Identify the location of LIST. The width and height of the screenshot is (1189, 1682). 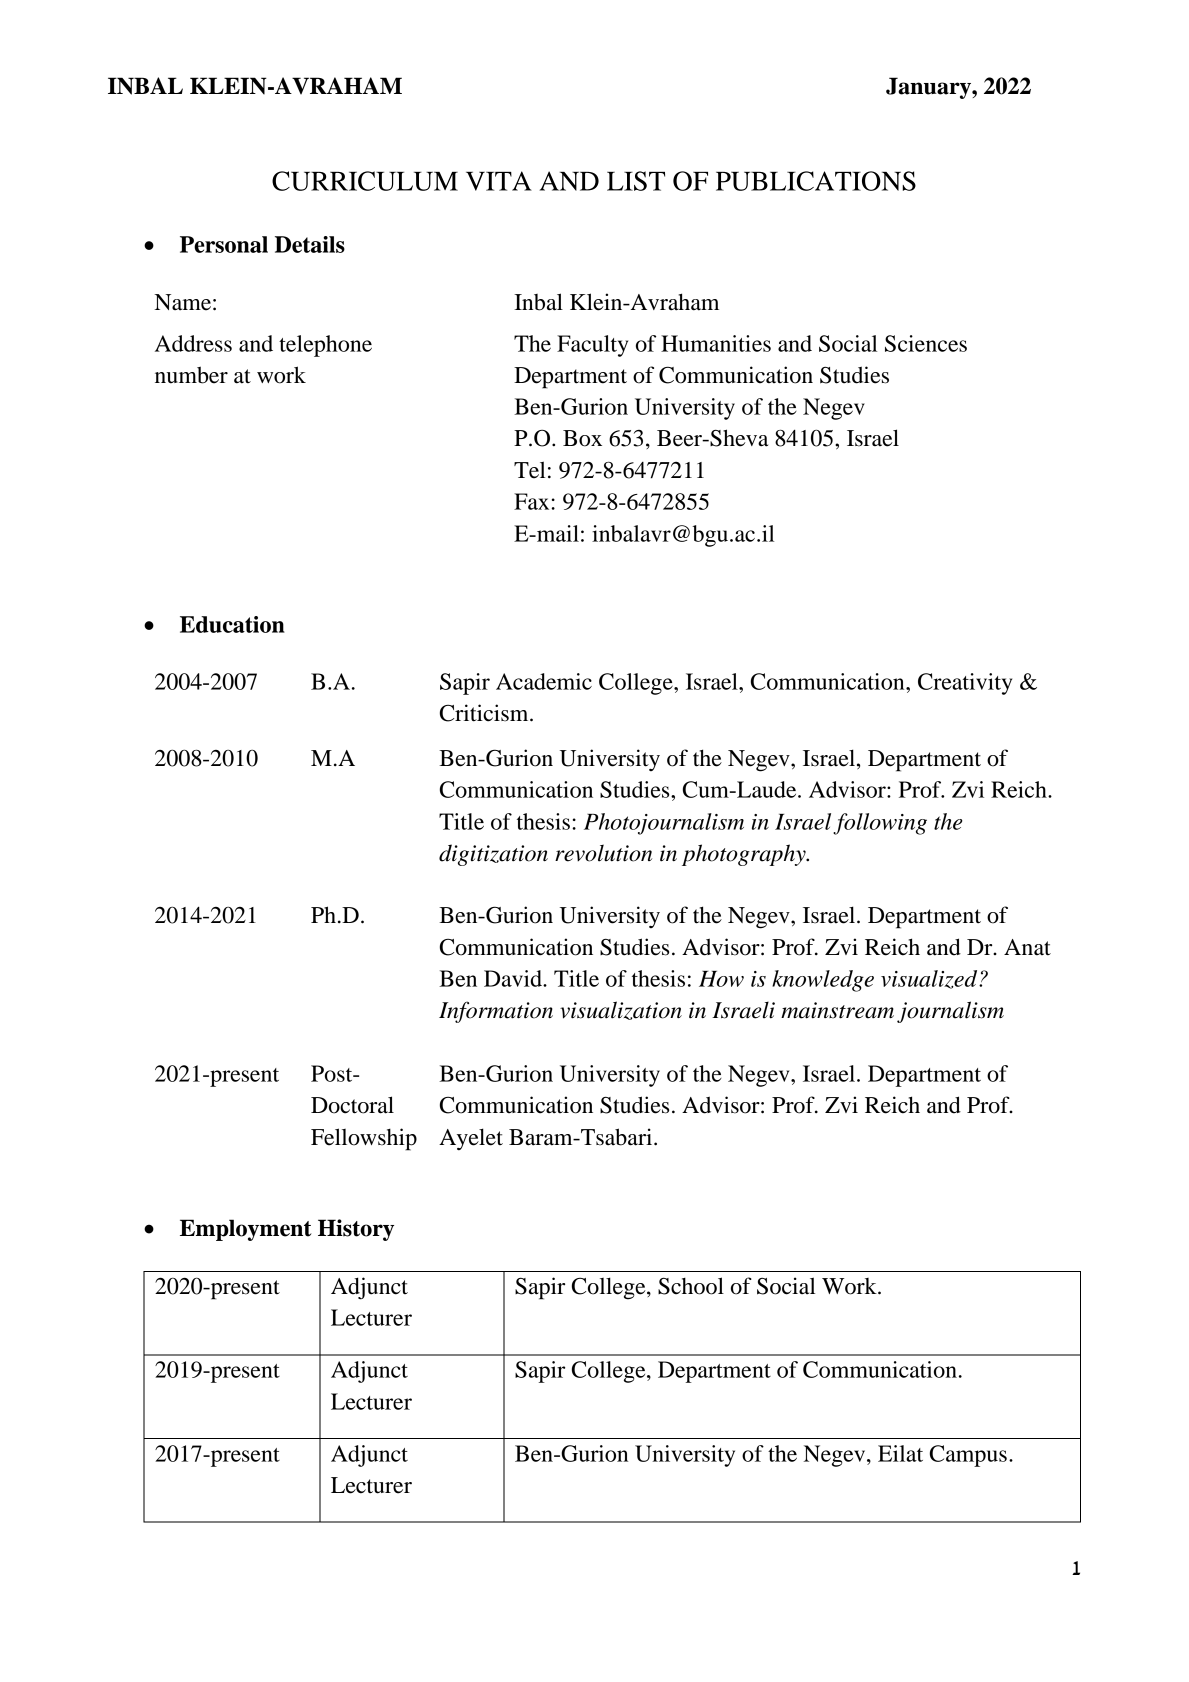
(636, 181).
